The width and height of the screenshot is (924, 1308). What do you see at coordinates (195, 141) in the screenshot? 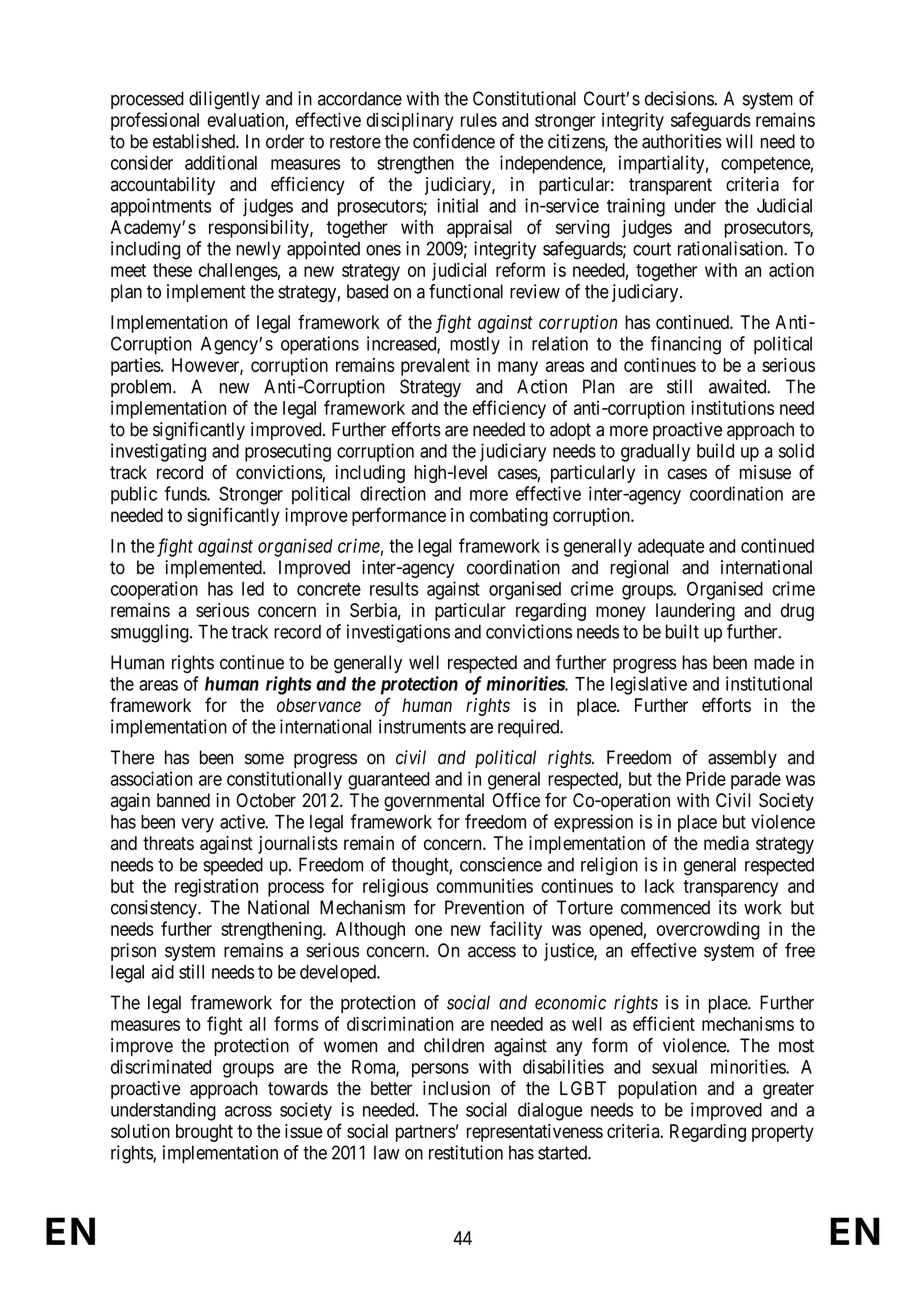
I see `established` at bounding box center [195, 141].
